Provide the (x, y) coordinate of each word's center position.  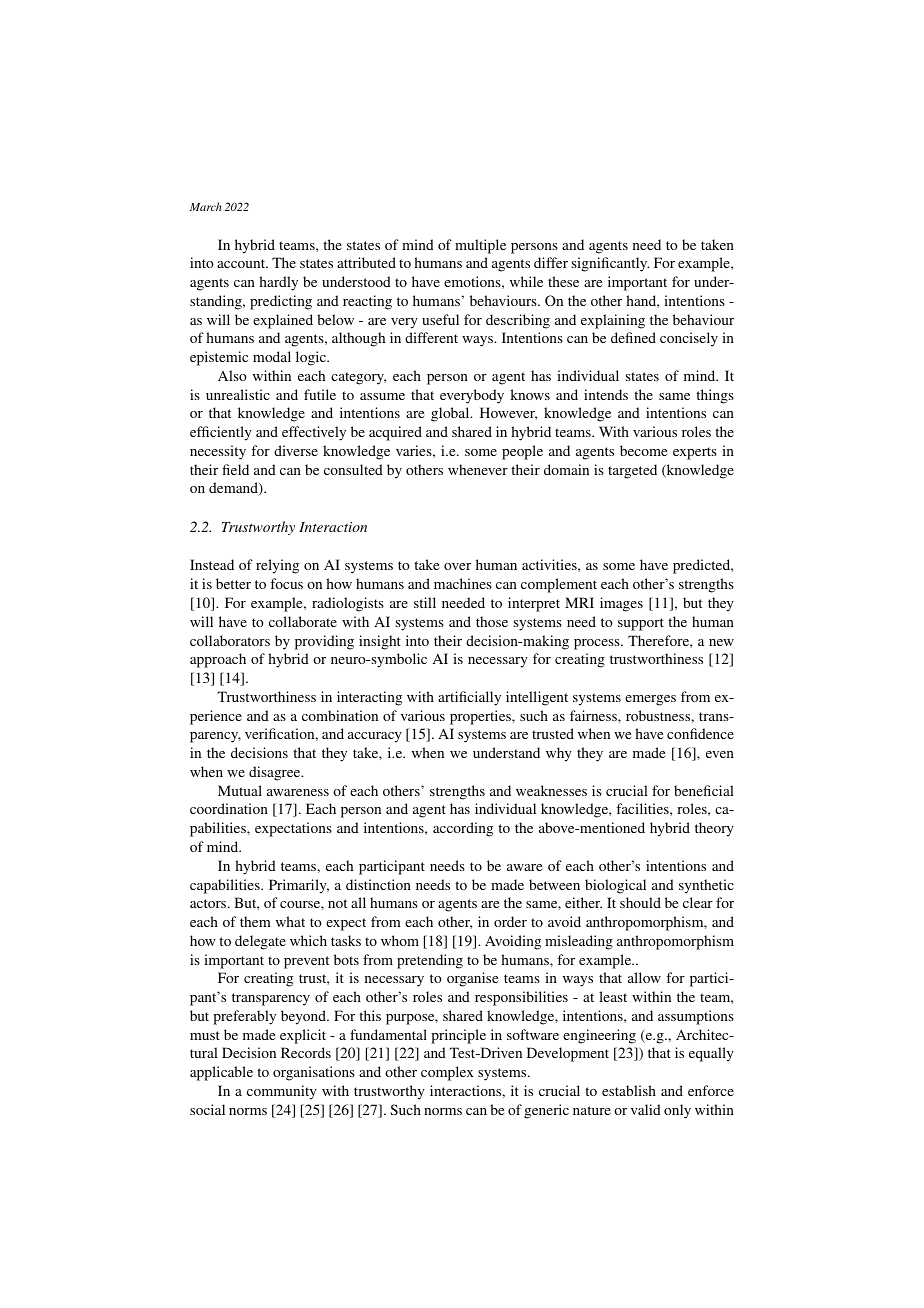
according (463, 829)
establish (629, 1090)
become (643, 450)
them (255, 921)
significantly (610, 264)
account (242, 263)
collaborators (230, 640)
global (451, 414)
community (282, 1092)
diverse (296, 450)
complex (447, 1073)
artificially (469, 698)
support (641, 624)
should (640, 902)
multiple (480, 246)
